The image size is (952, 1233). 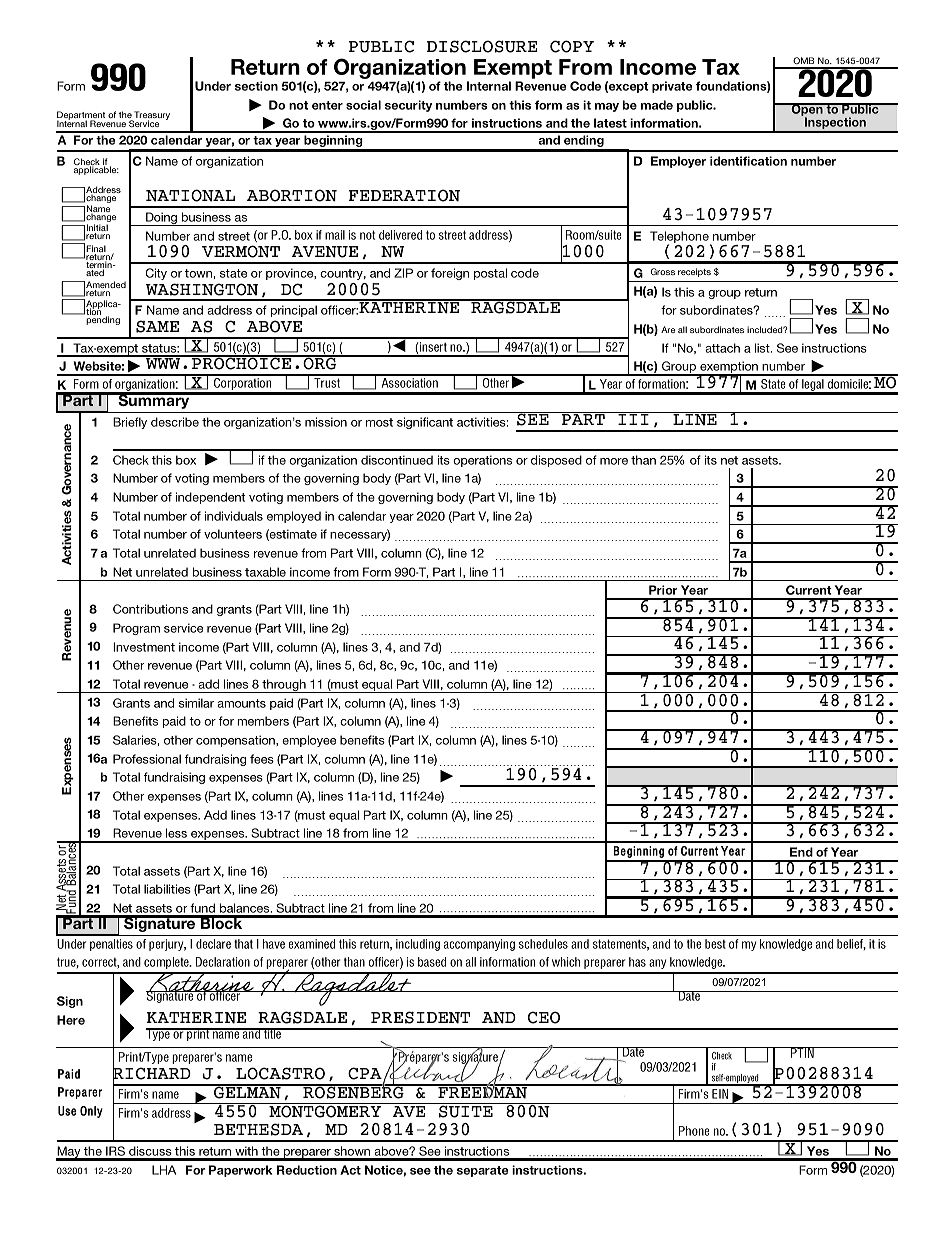 What do you see at coordinates (164, 1170) in the page?
I see `LHA` at bounding box center [164, 1170].
